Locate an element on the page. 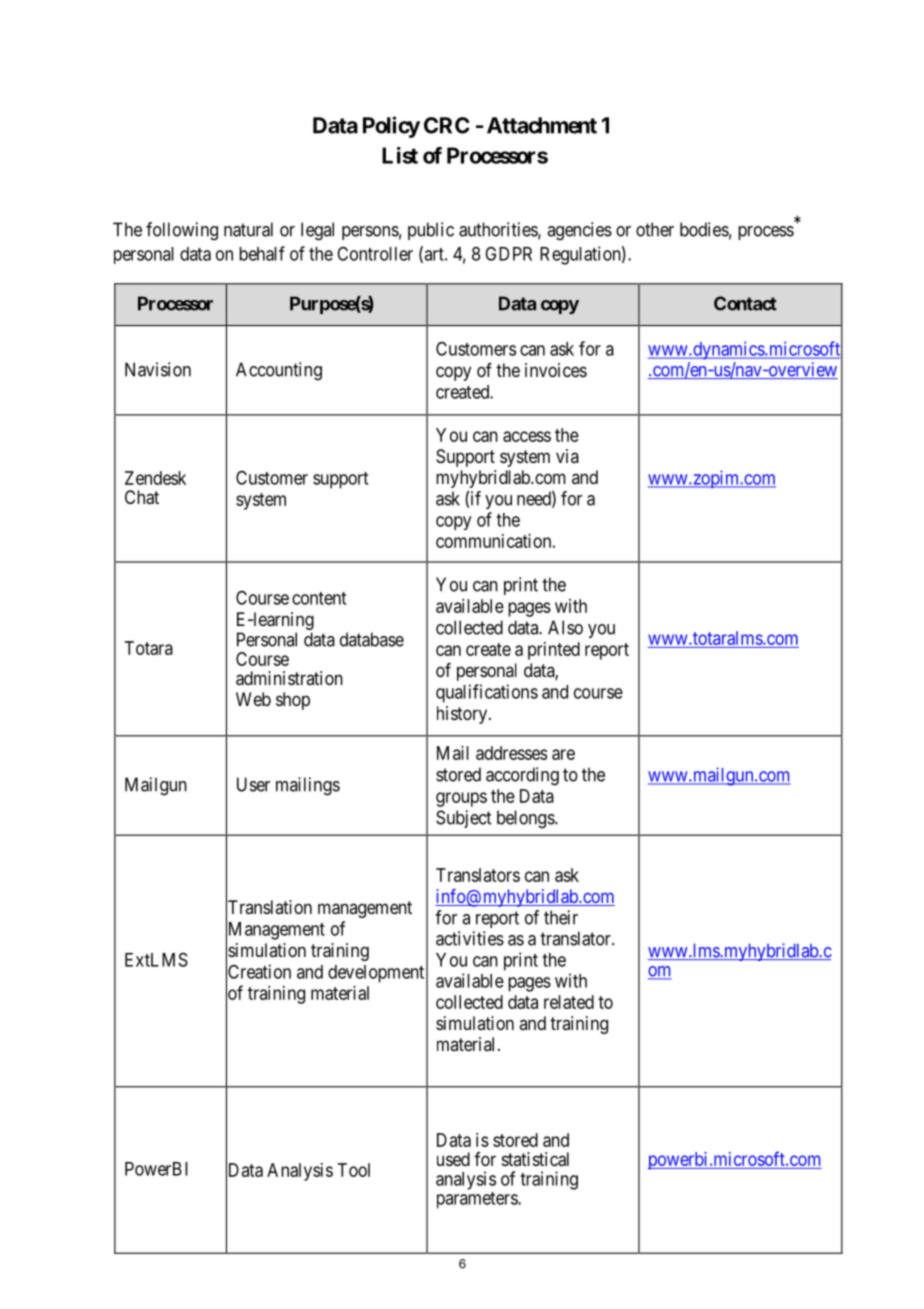 The height and width of the page is (1309, 924). qualifications is located at coordinates (487, 693).
